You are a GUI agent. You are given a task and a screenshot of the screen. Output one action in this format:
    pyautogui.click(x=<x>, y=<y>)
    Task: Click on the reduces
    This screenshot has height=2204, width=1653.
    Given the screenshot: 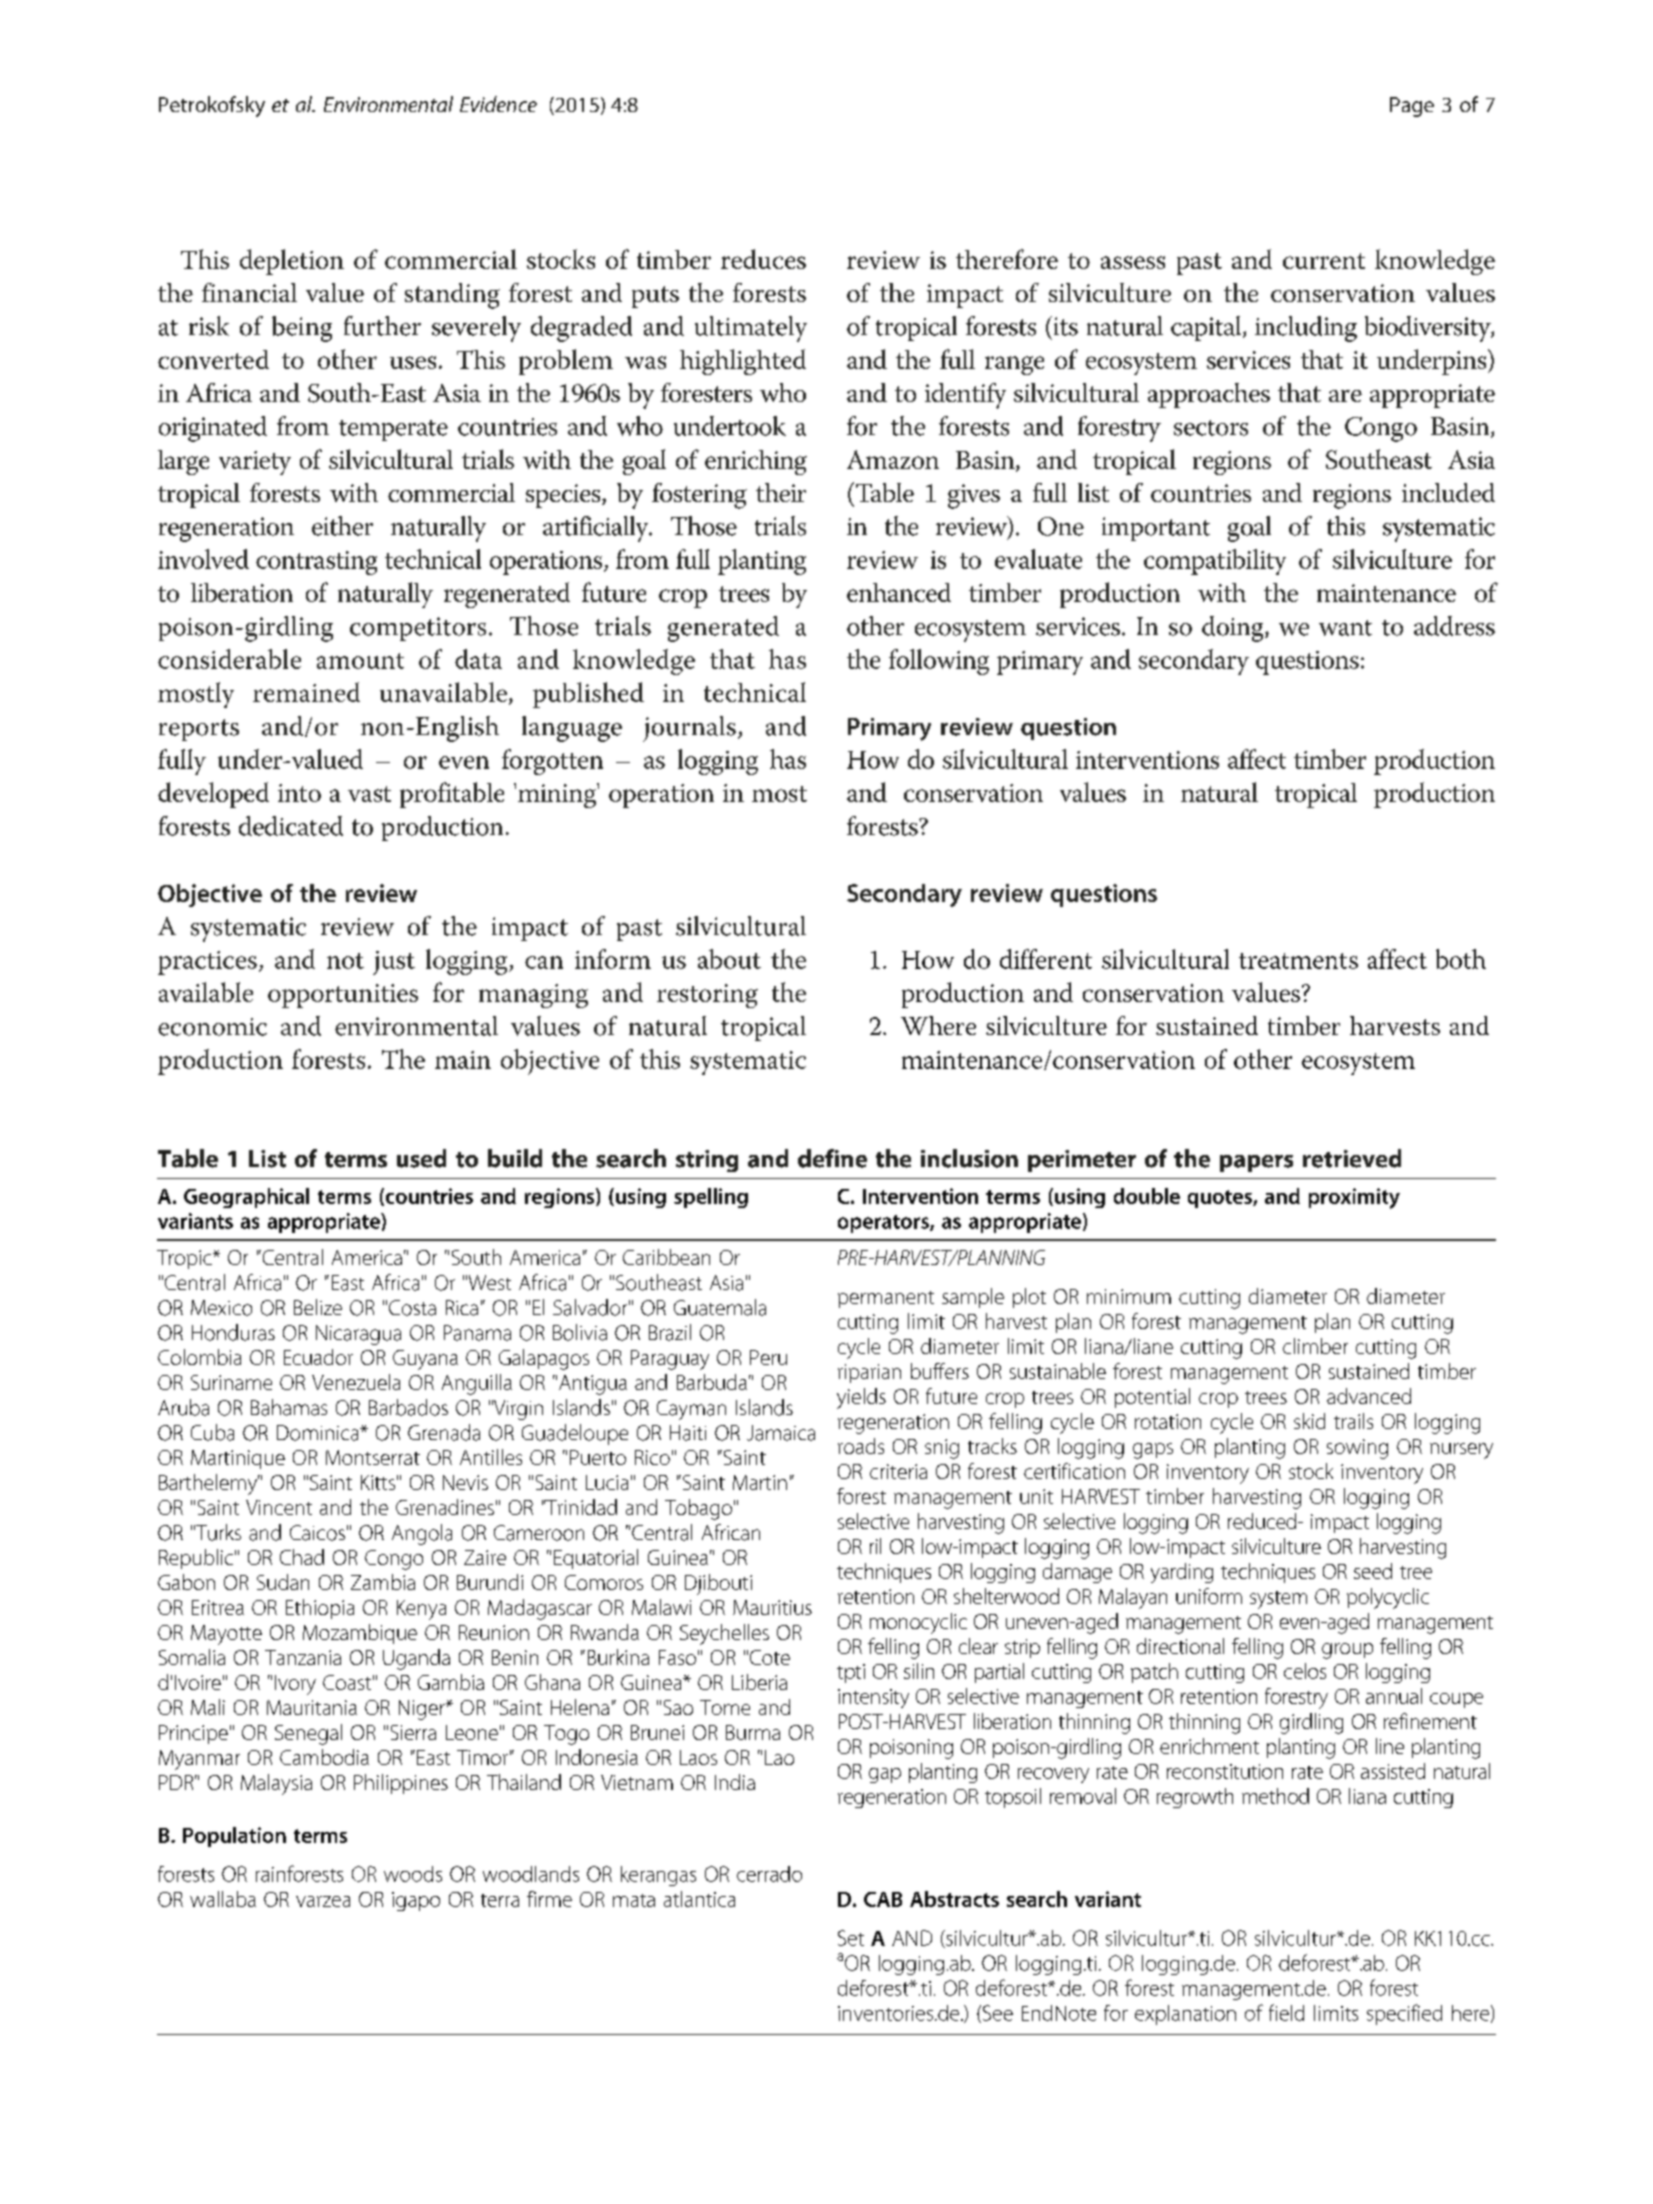 What is the action you would take?
    pyautogui.click(x=763, y=259)
